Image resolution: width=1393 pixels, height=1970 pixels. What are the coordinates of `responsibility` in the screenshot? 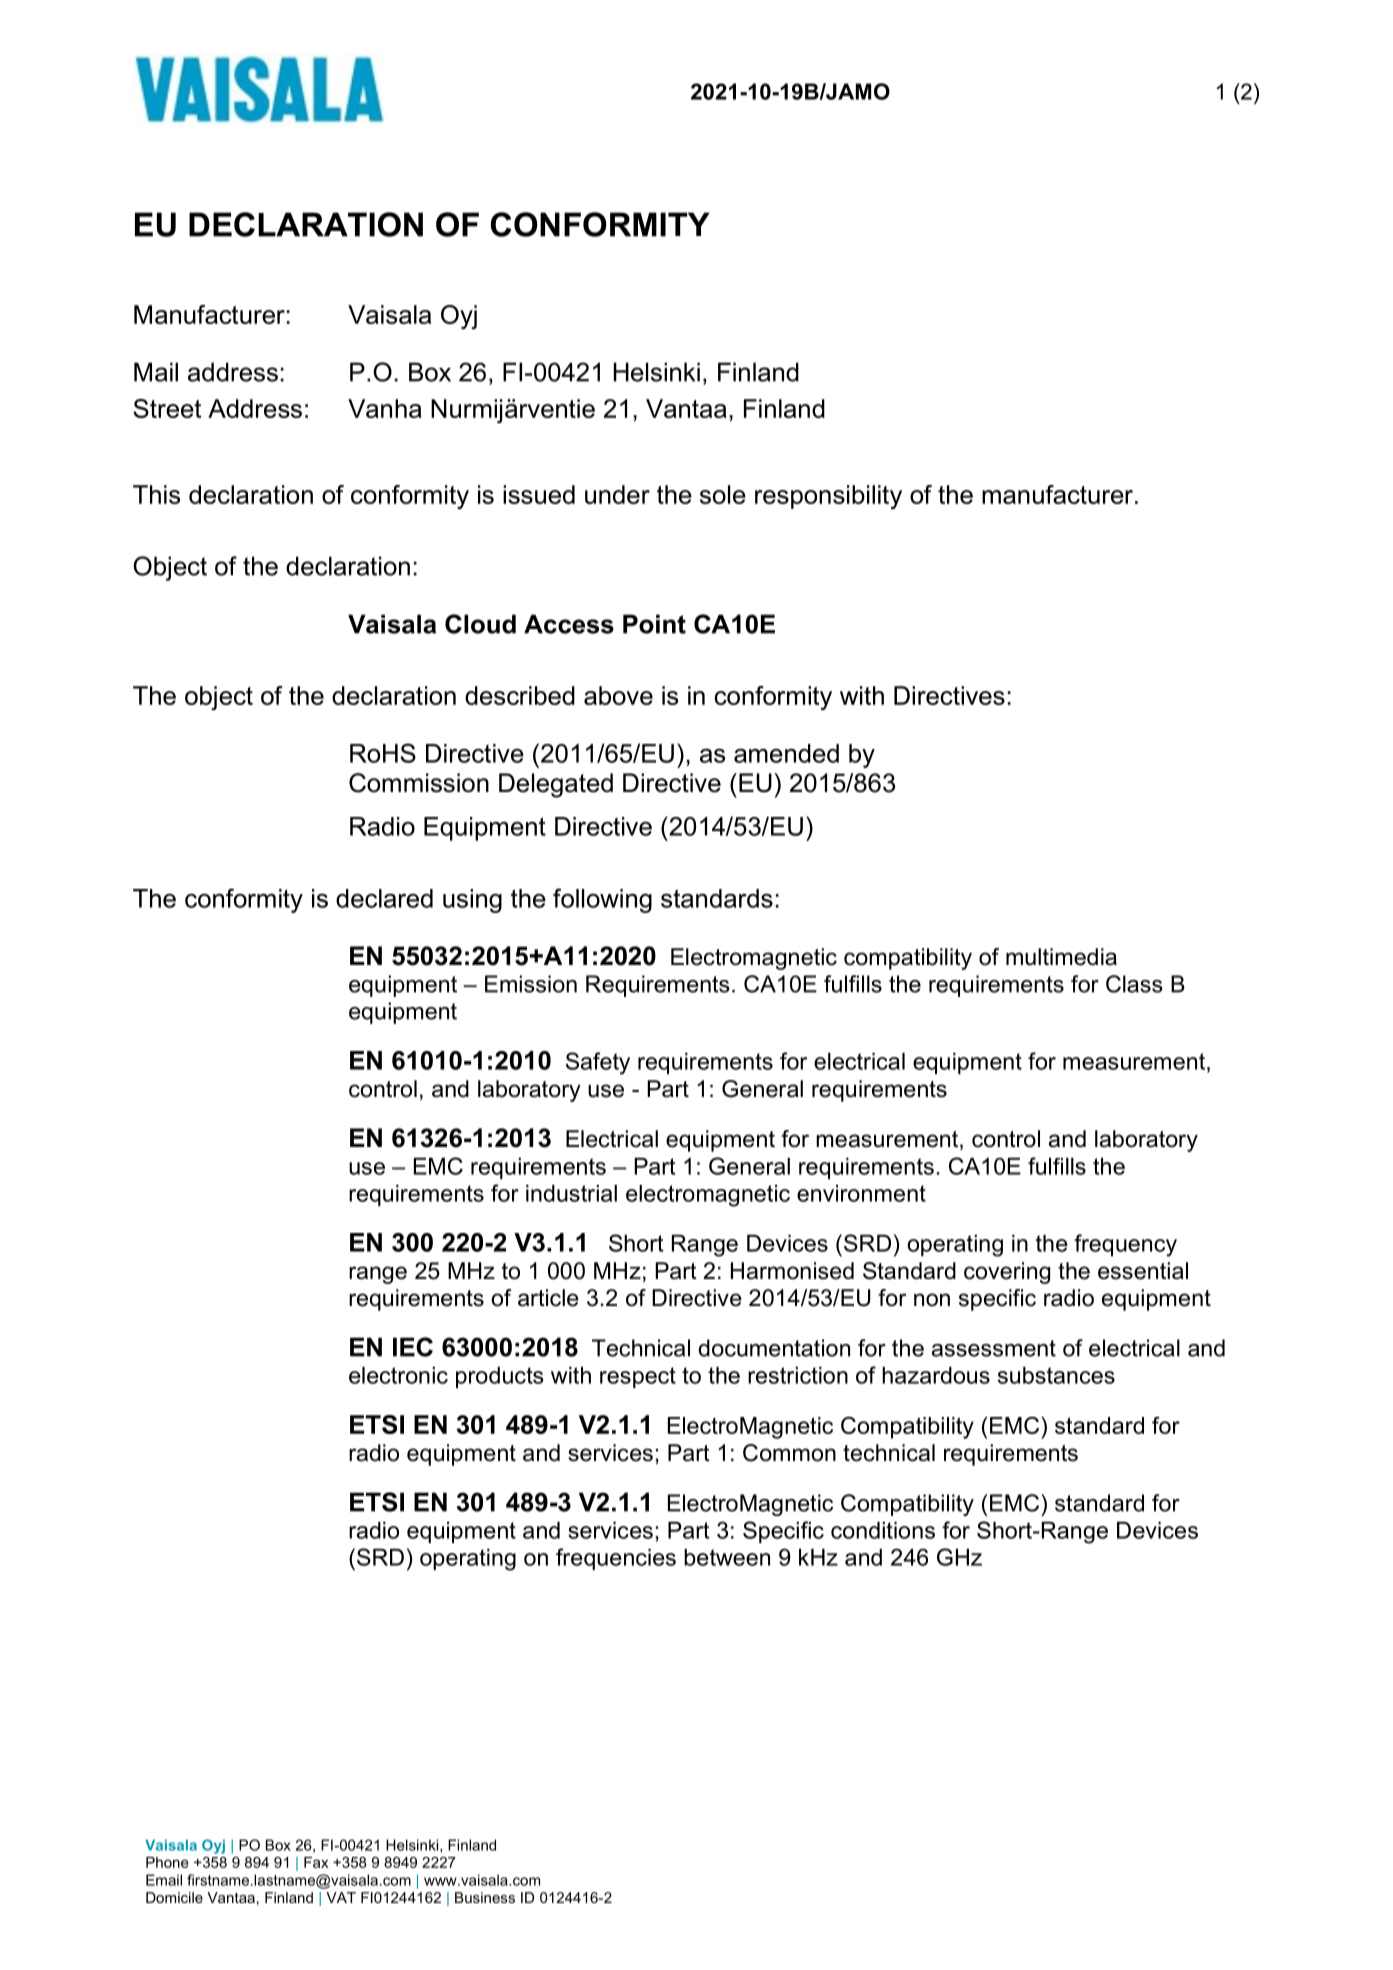 It's located at (828, 497).
